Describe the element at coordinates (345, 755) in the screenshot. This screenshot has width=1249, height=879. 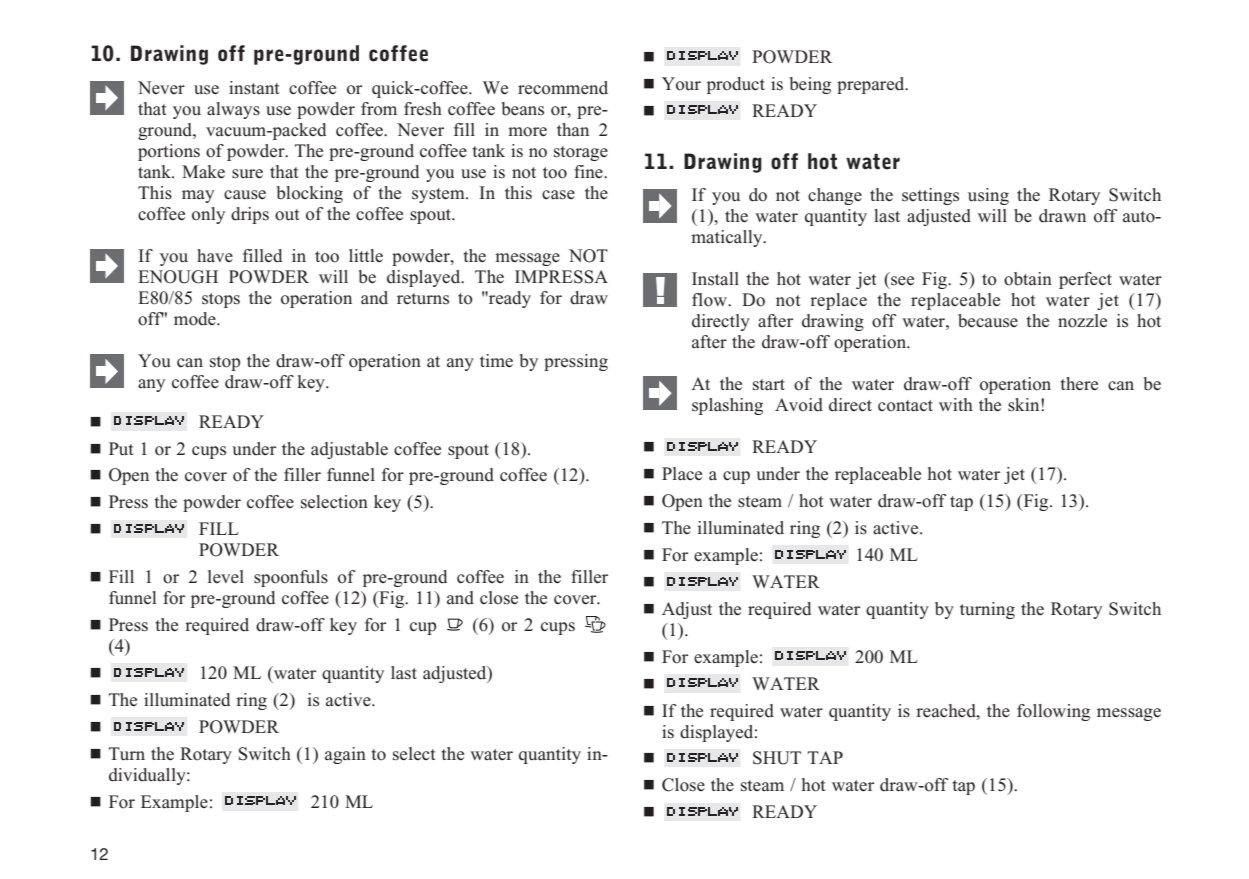
I see `again` at that location.
